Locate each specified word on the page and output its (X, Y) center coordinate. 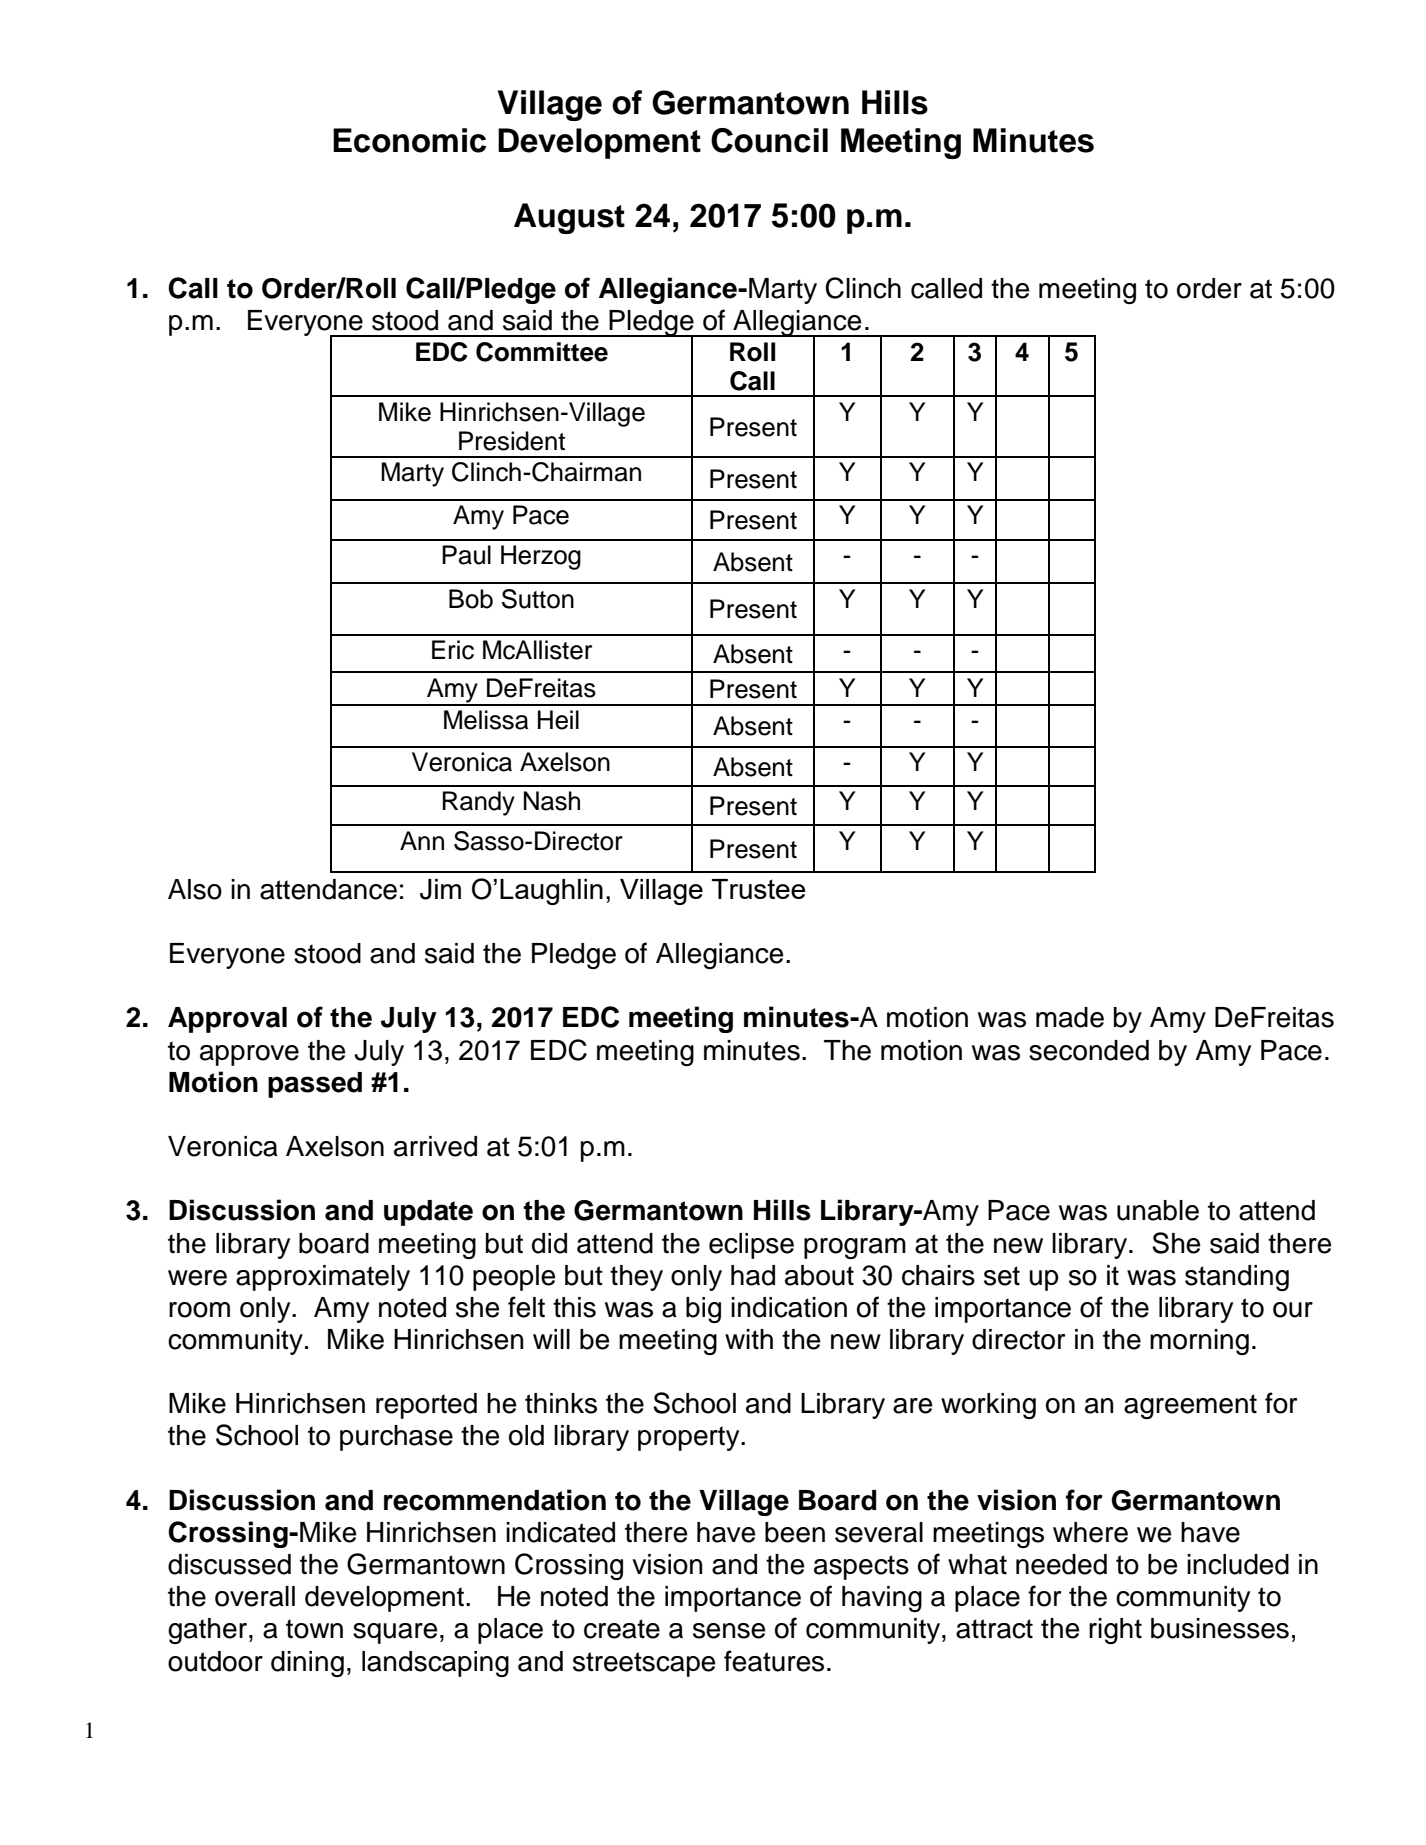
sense (729, 1631)
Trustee (758, 889)
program (855, 1248)
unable (1158, 1210)
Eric (453, 650)
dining (307, 1664)
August (569, 218)
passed (315, 1085)
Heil (558, 720)
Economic (409, 140)
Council (769, 140)
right (1115, 1631)
